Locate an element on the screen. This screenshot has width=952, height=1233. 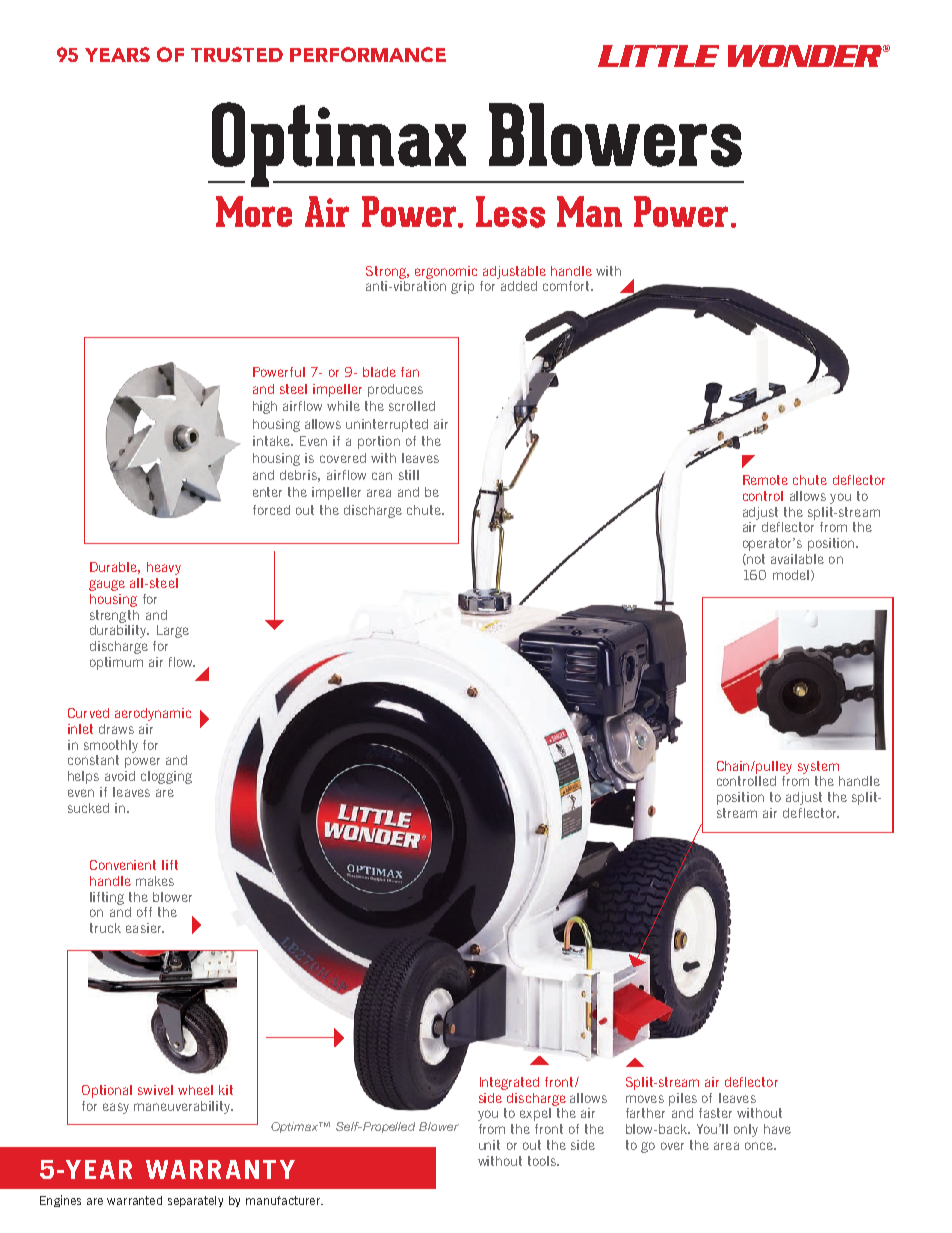
comfort is located at coordinates (567, 286).
